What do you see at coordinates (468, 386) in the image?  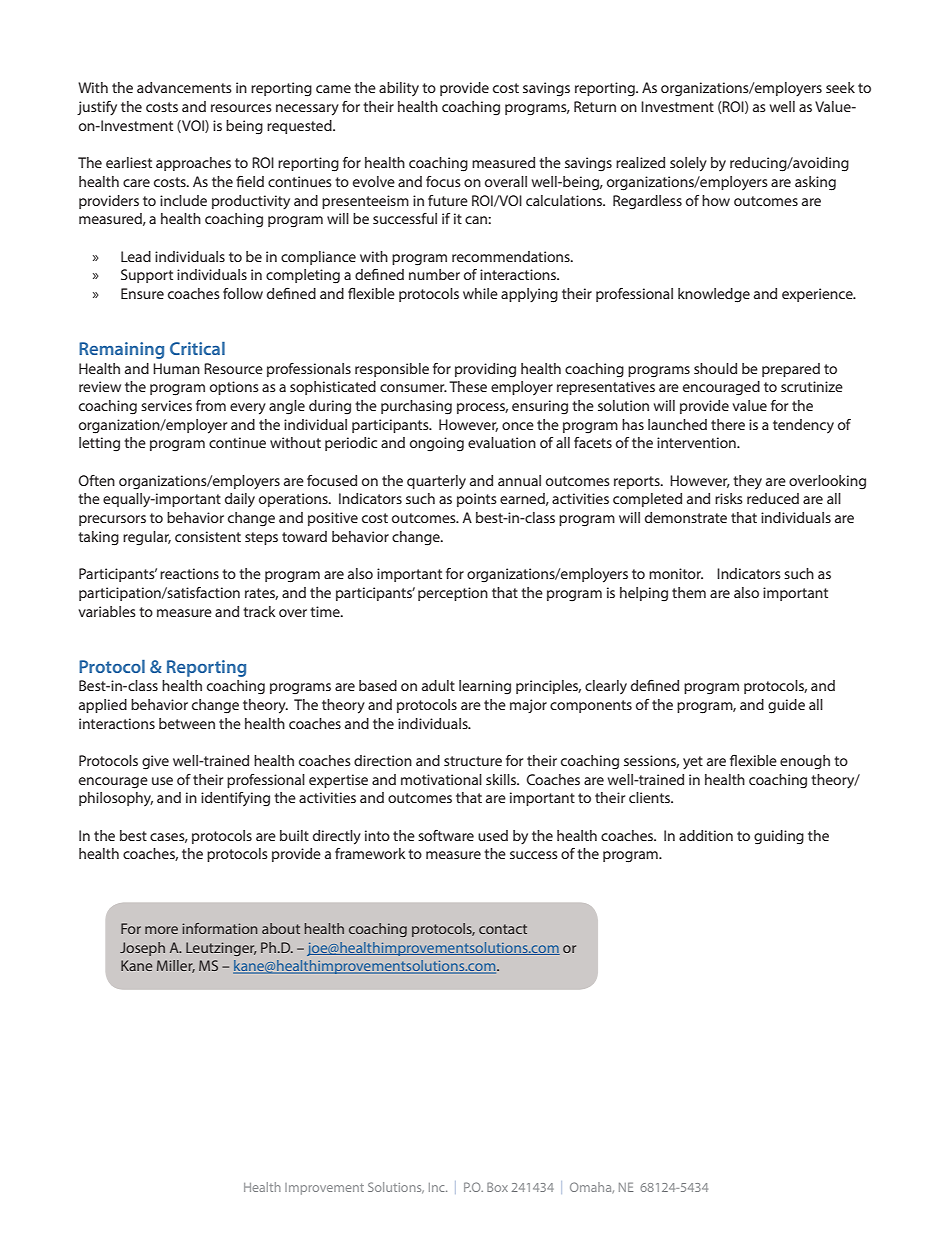 I see `These` at bounding box center [468, 386].
